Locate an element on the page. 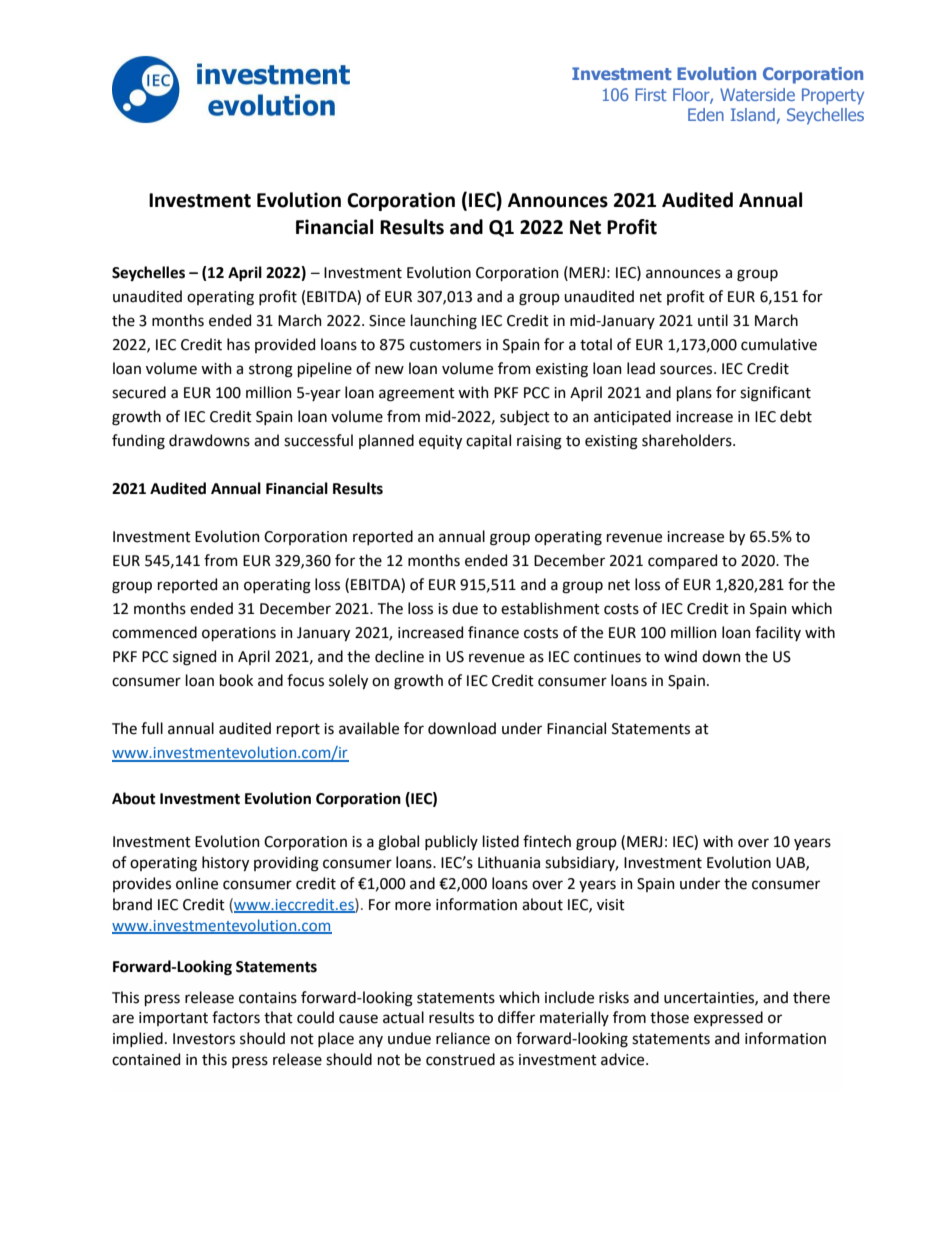 Image resolution: width=952 pixels, height=1233 pixels. full is located at coordinates (152, 728).
